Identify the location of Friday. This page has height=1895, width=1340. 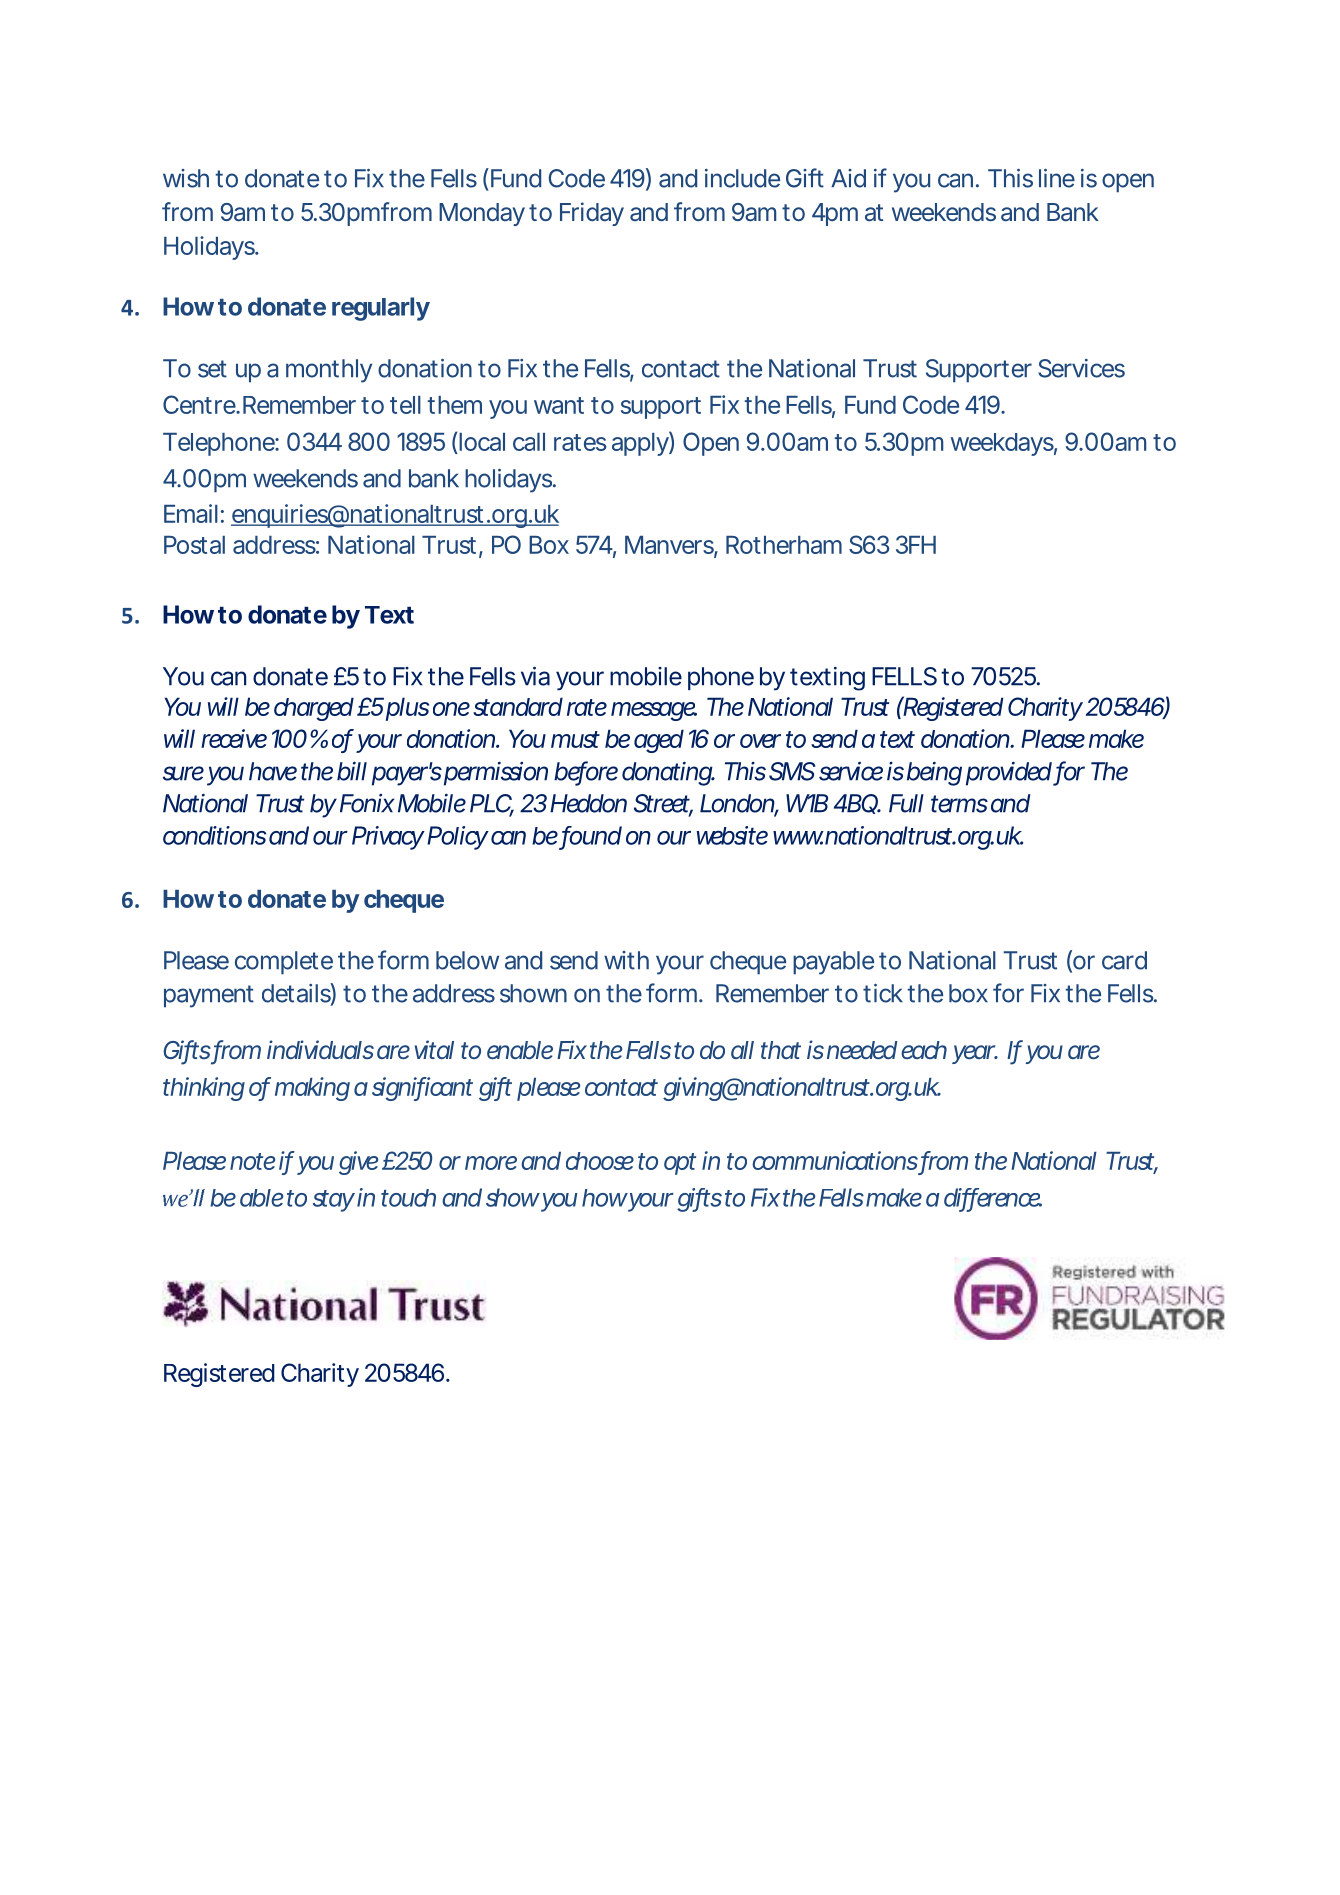
(592, 214).
